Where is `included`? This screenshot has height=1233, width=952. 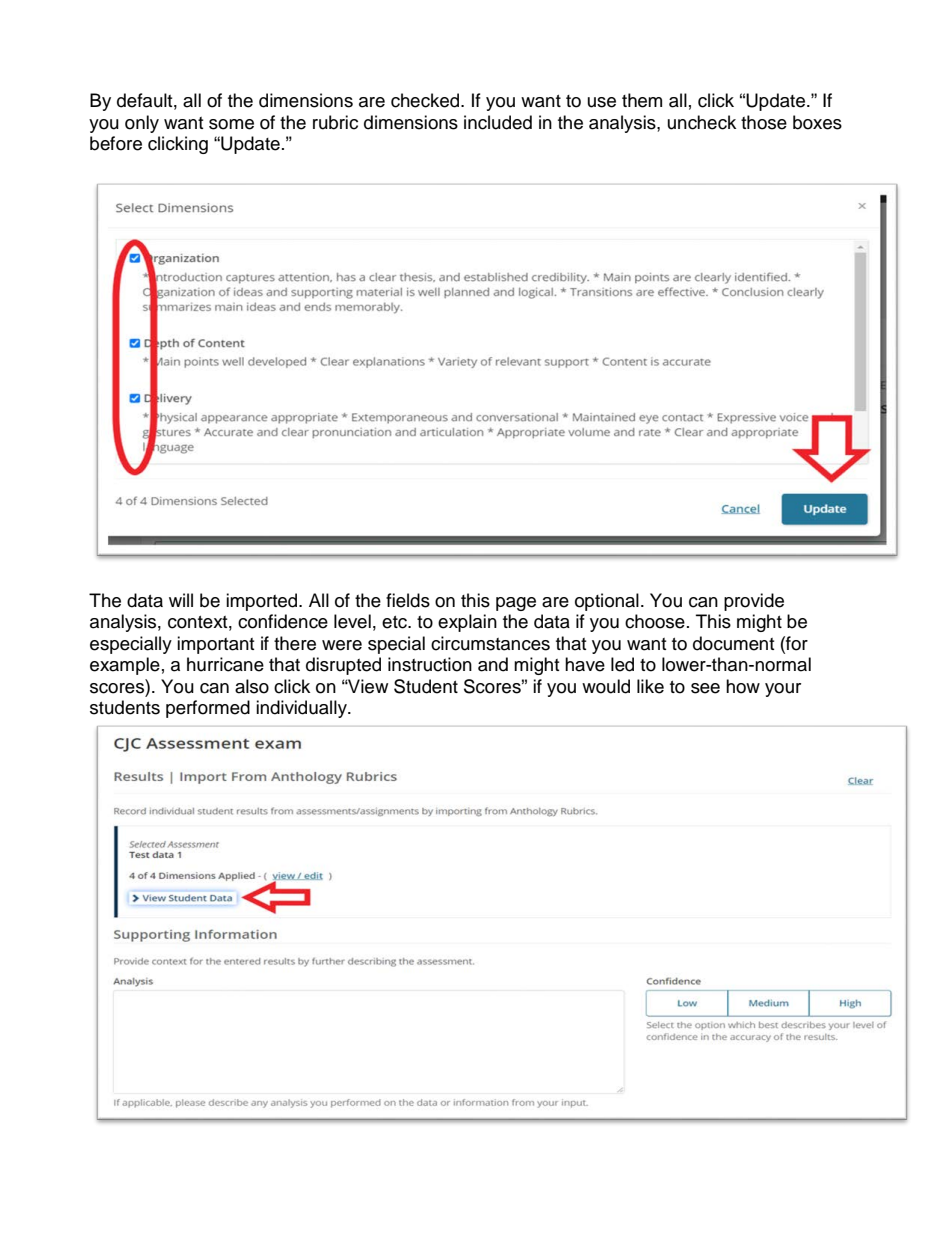 included is located at coordinates (498, 122).
